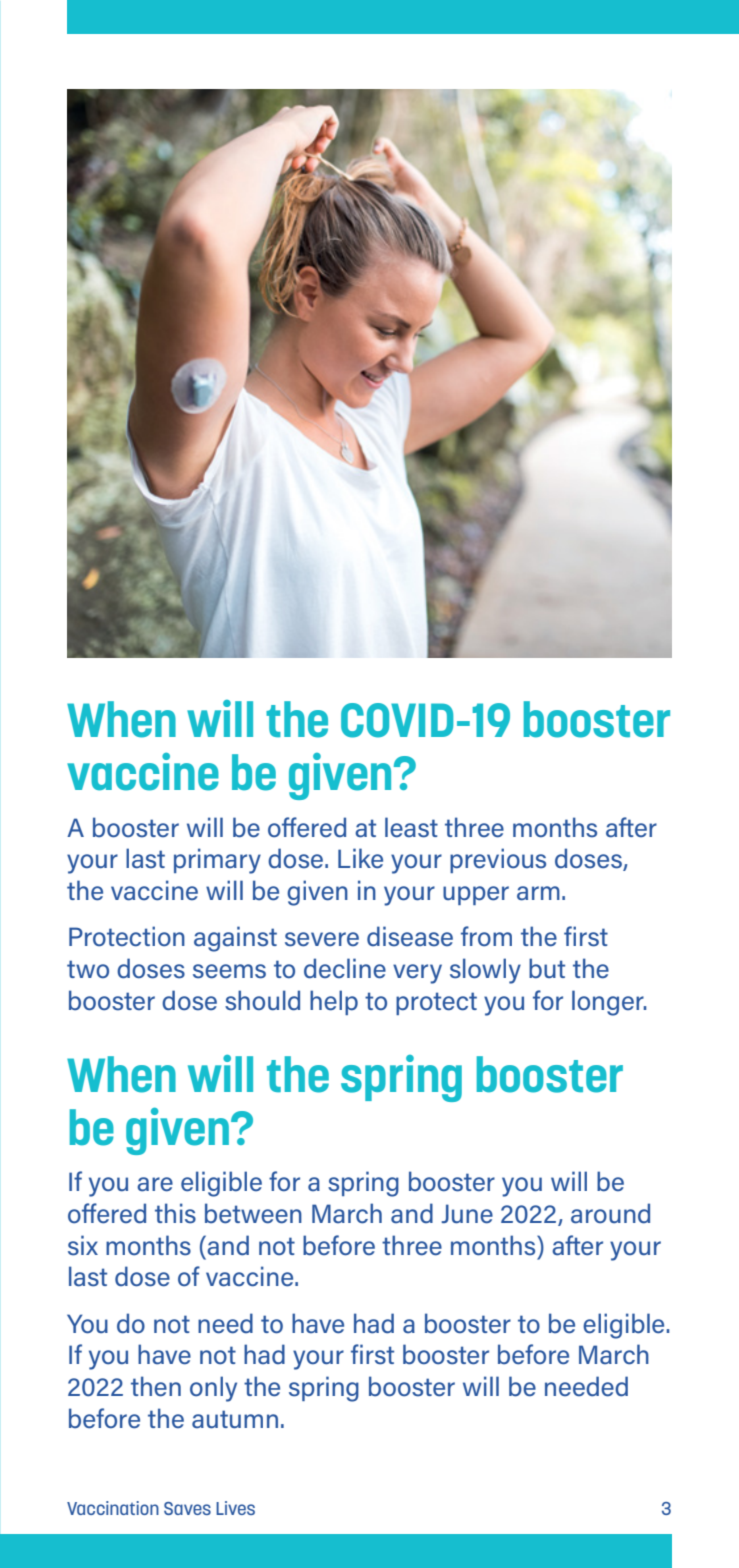 The image size is (739, 1568). Describe the element at coordinates (360, 858) in the document. I see `Like` at that location.
